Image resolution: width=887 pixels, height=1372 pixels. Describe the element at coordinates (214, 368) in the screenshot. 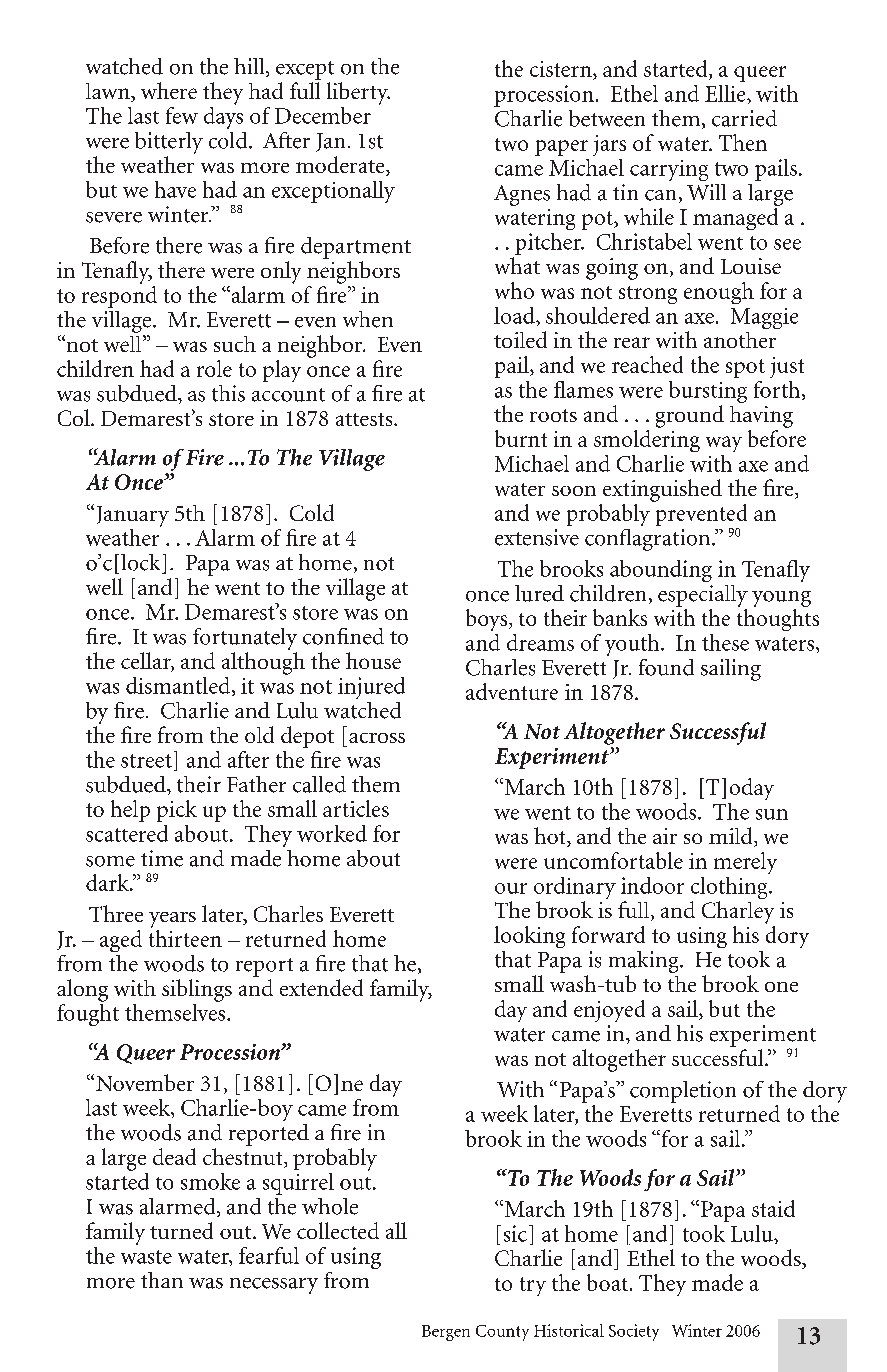

I see `role` at that location.
